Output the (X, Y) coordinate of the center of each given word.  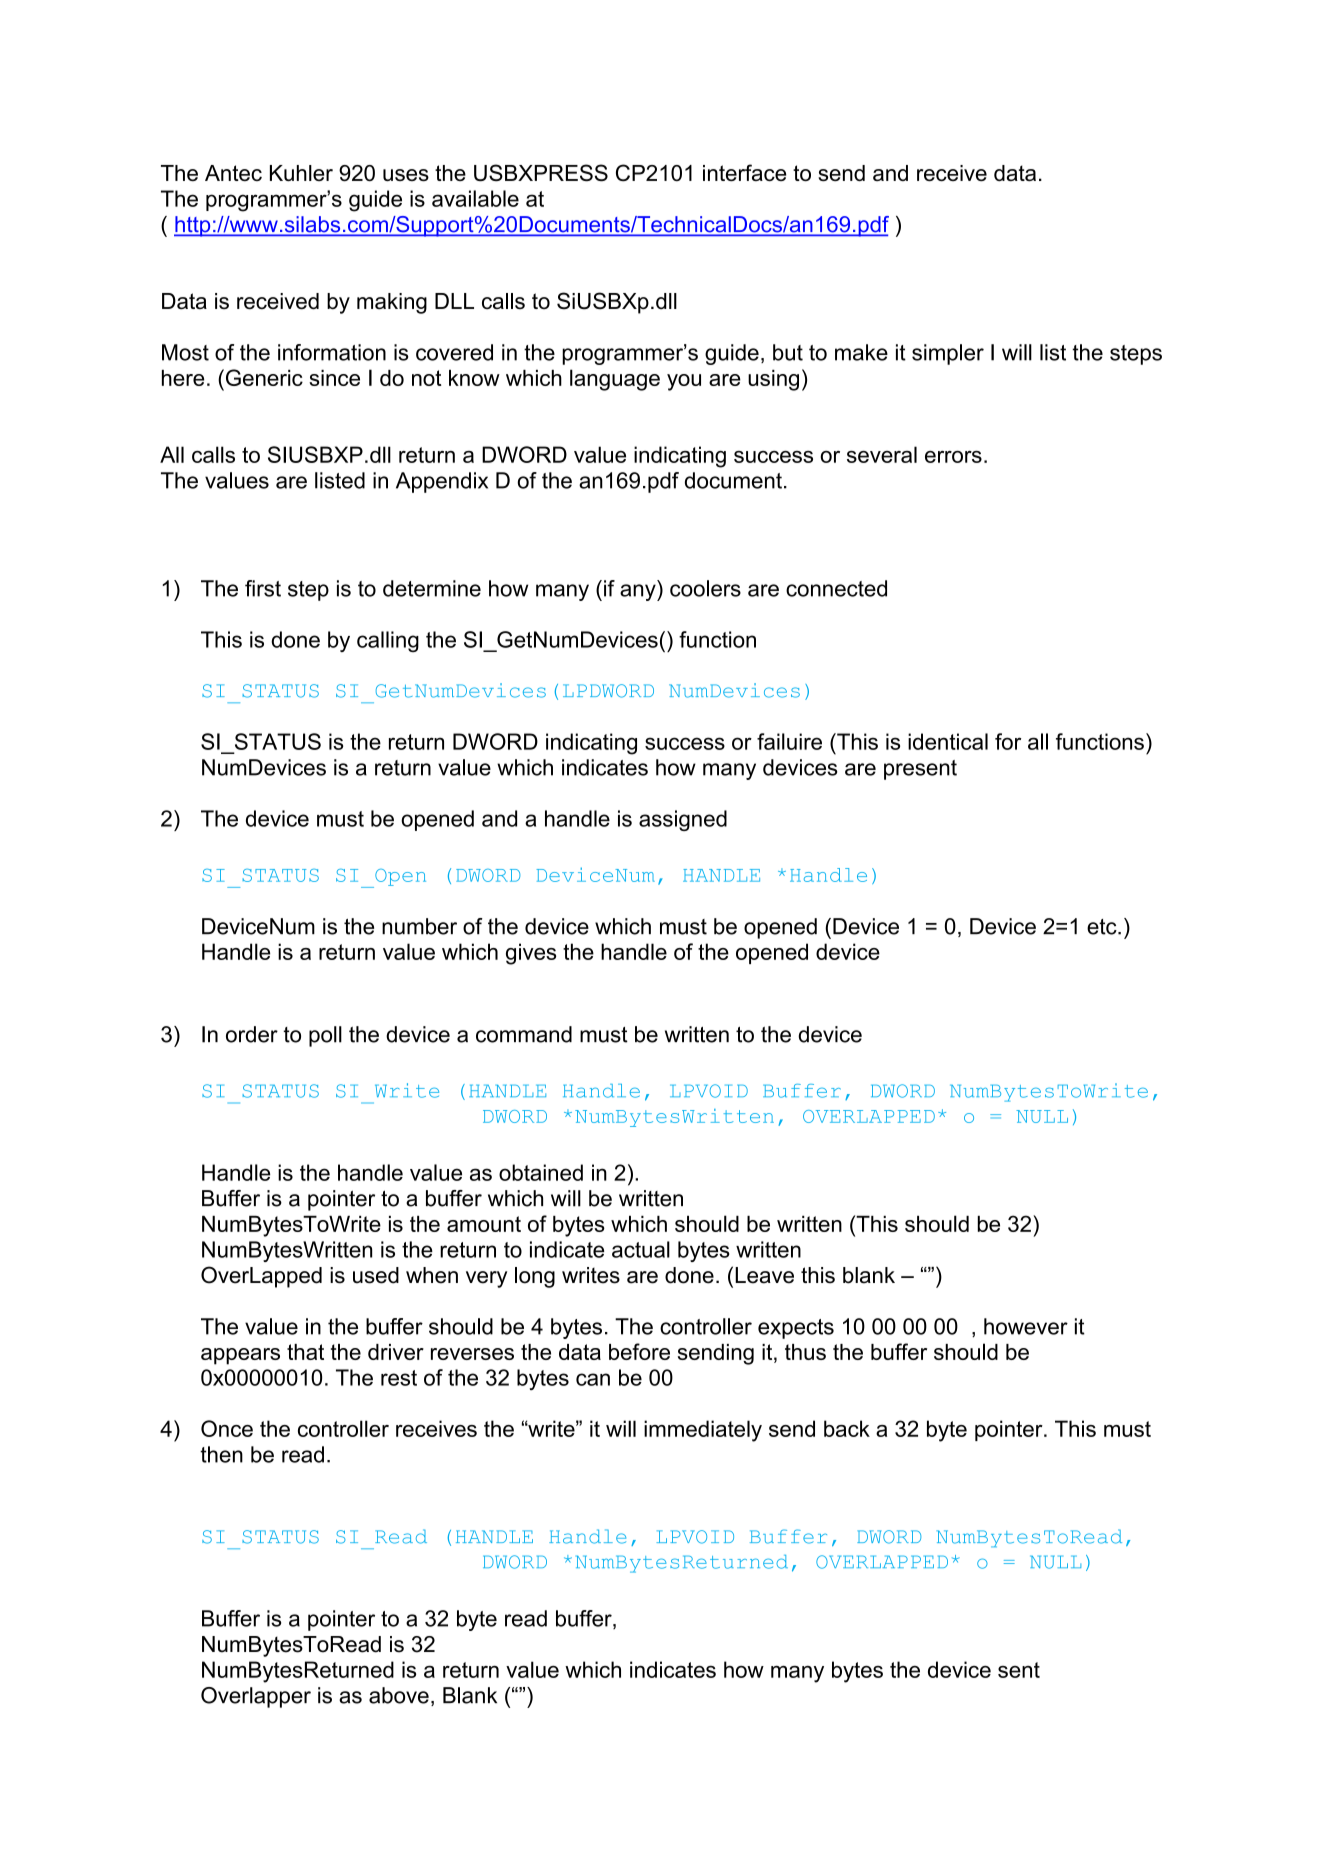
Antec (233, 173)
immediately (703, 1431)
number (419, 926)
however (1026, 1326)
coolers (705, 588)
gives (531, 954)
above (399, 1695)
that (305, 1352)
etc (1103, 927)
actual (641, 1249)
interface (744, 172)
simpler (948, 354)
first (263, 588)
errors (953, 457)
